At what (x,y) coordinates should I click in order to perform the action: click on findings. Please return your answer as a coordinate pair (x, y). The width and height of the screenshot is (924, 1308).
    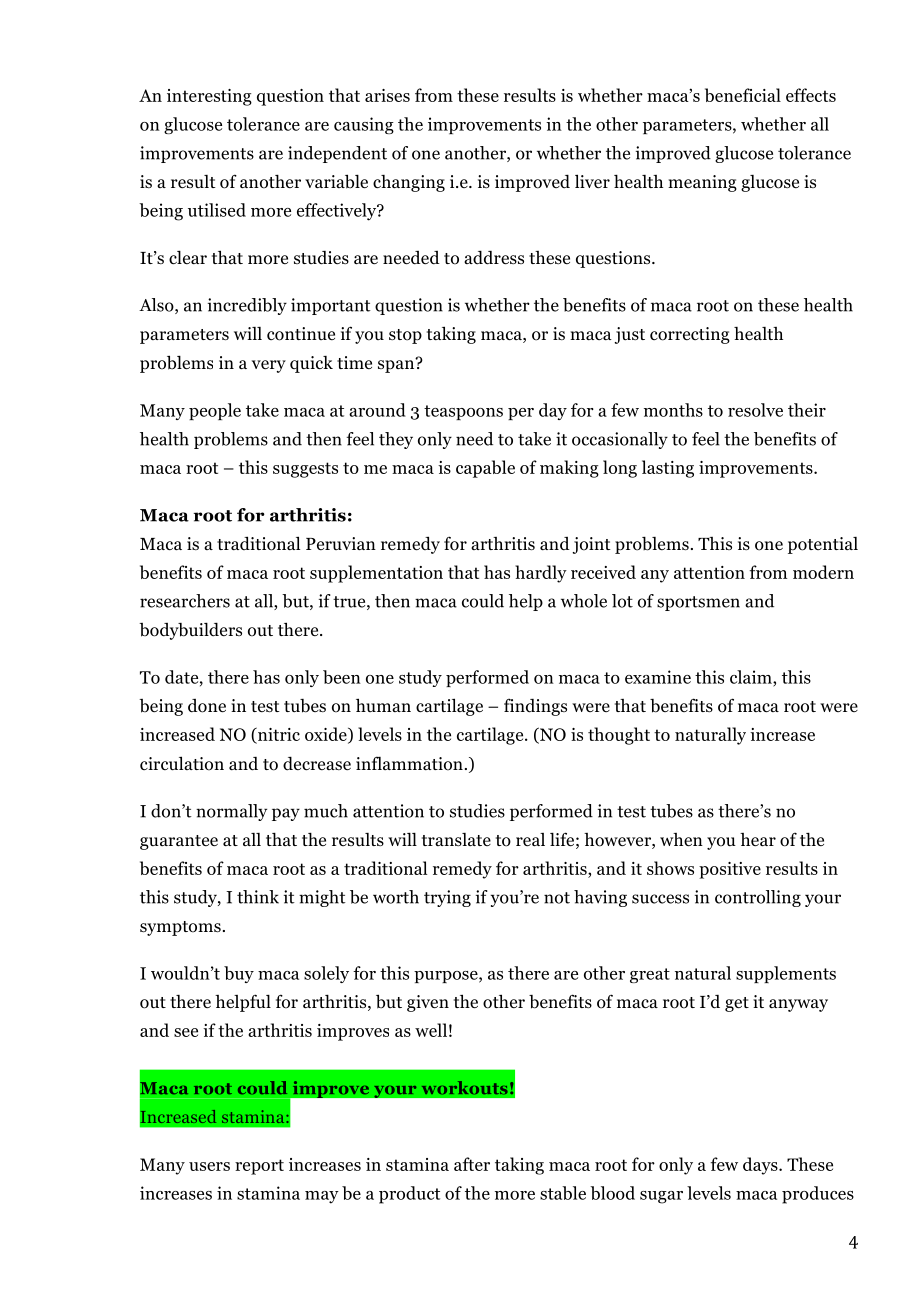
    Looking at the image, I should click on (535, 707).
